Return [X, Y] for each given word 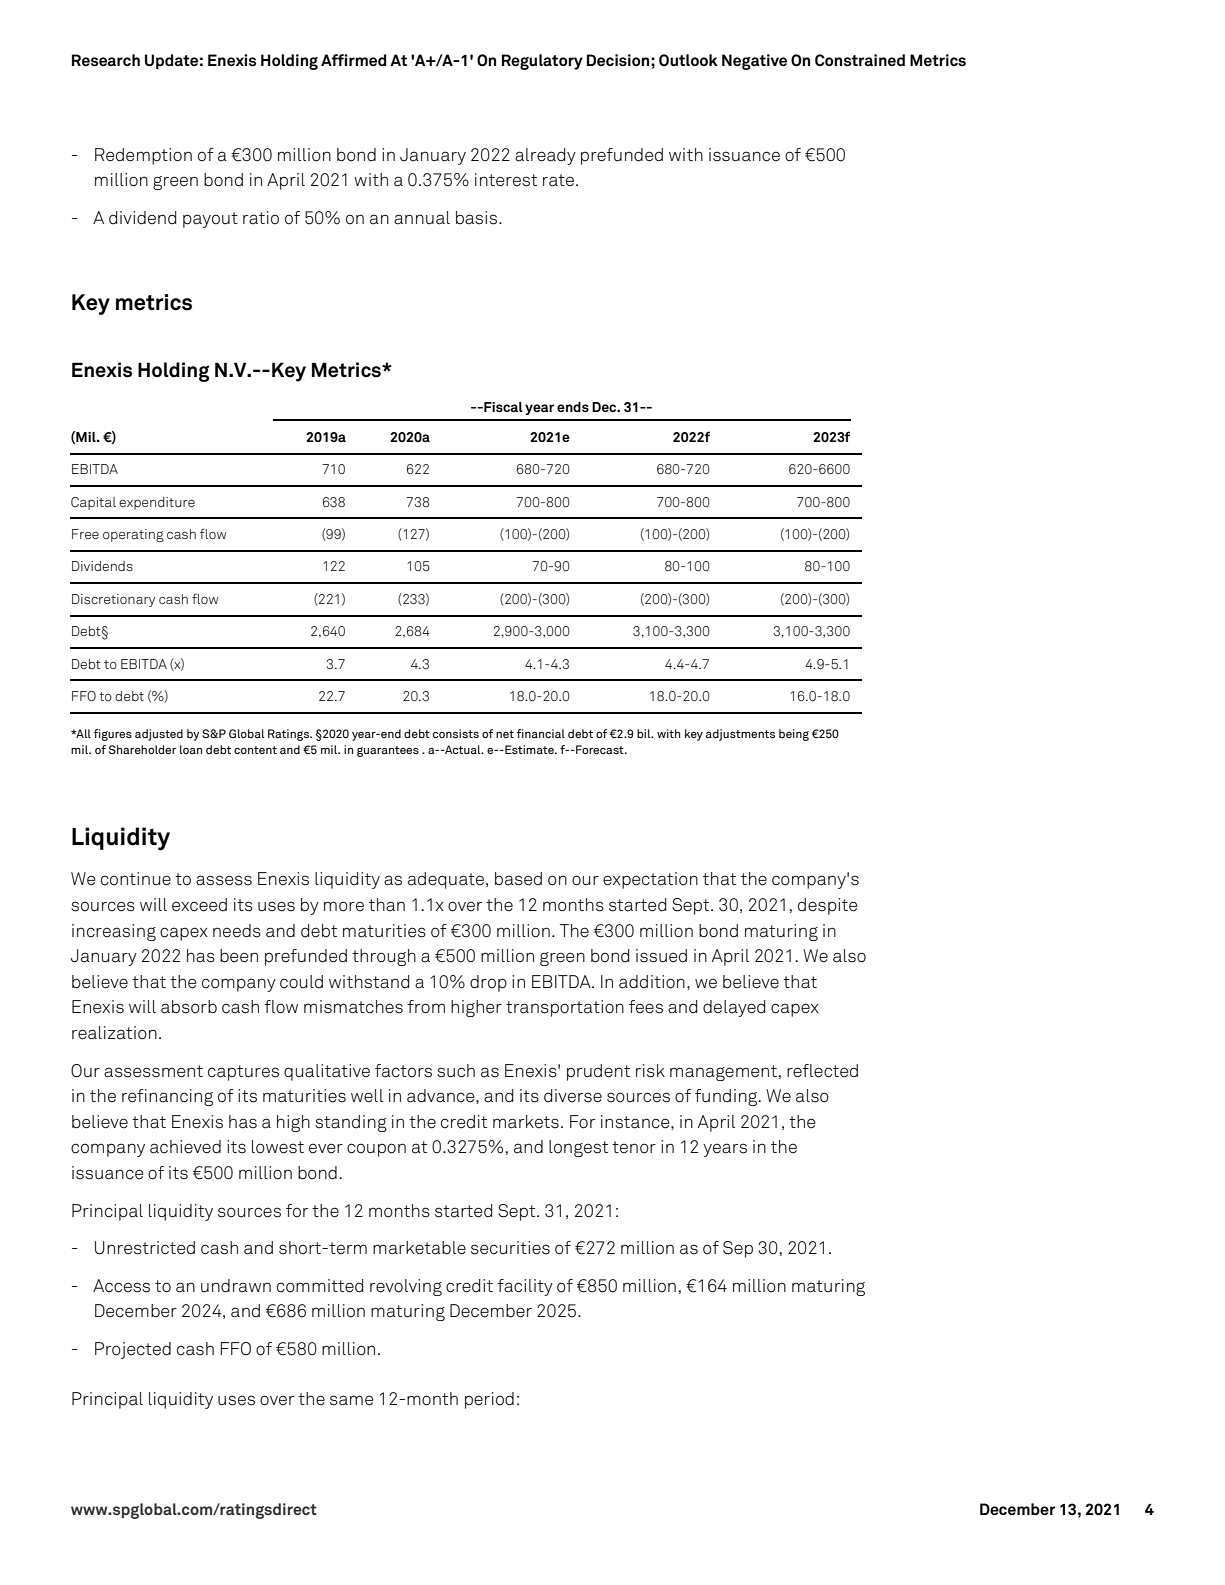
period [489, 1400]
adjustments [740, 735]
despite [828, 906]
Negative [754, 62]
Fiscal [502, 407]
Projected [133, 1350]
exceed [199, 905]
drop [488, 983]
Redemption [143, 156]
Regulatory [542, 62]
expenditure [157, 503]
